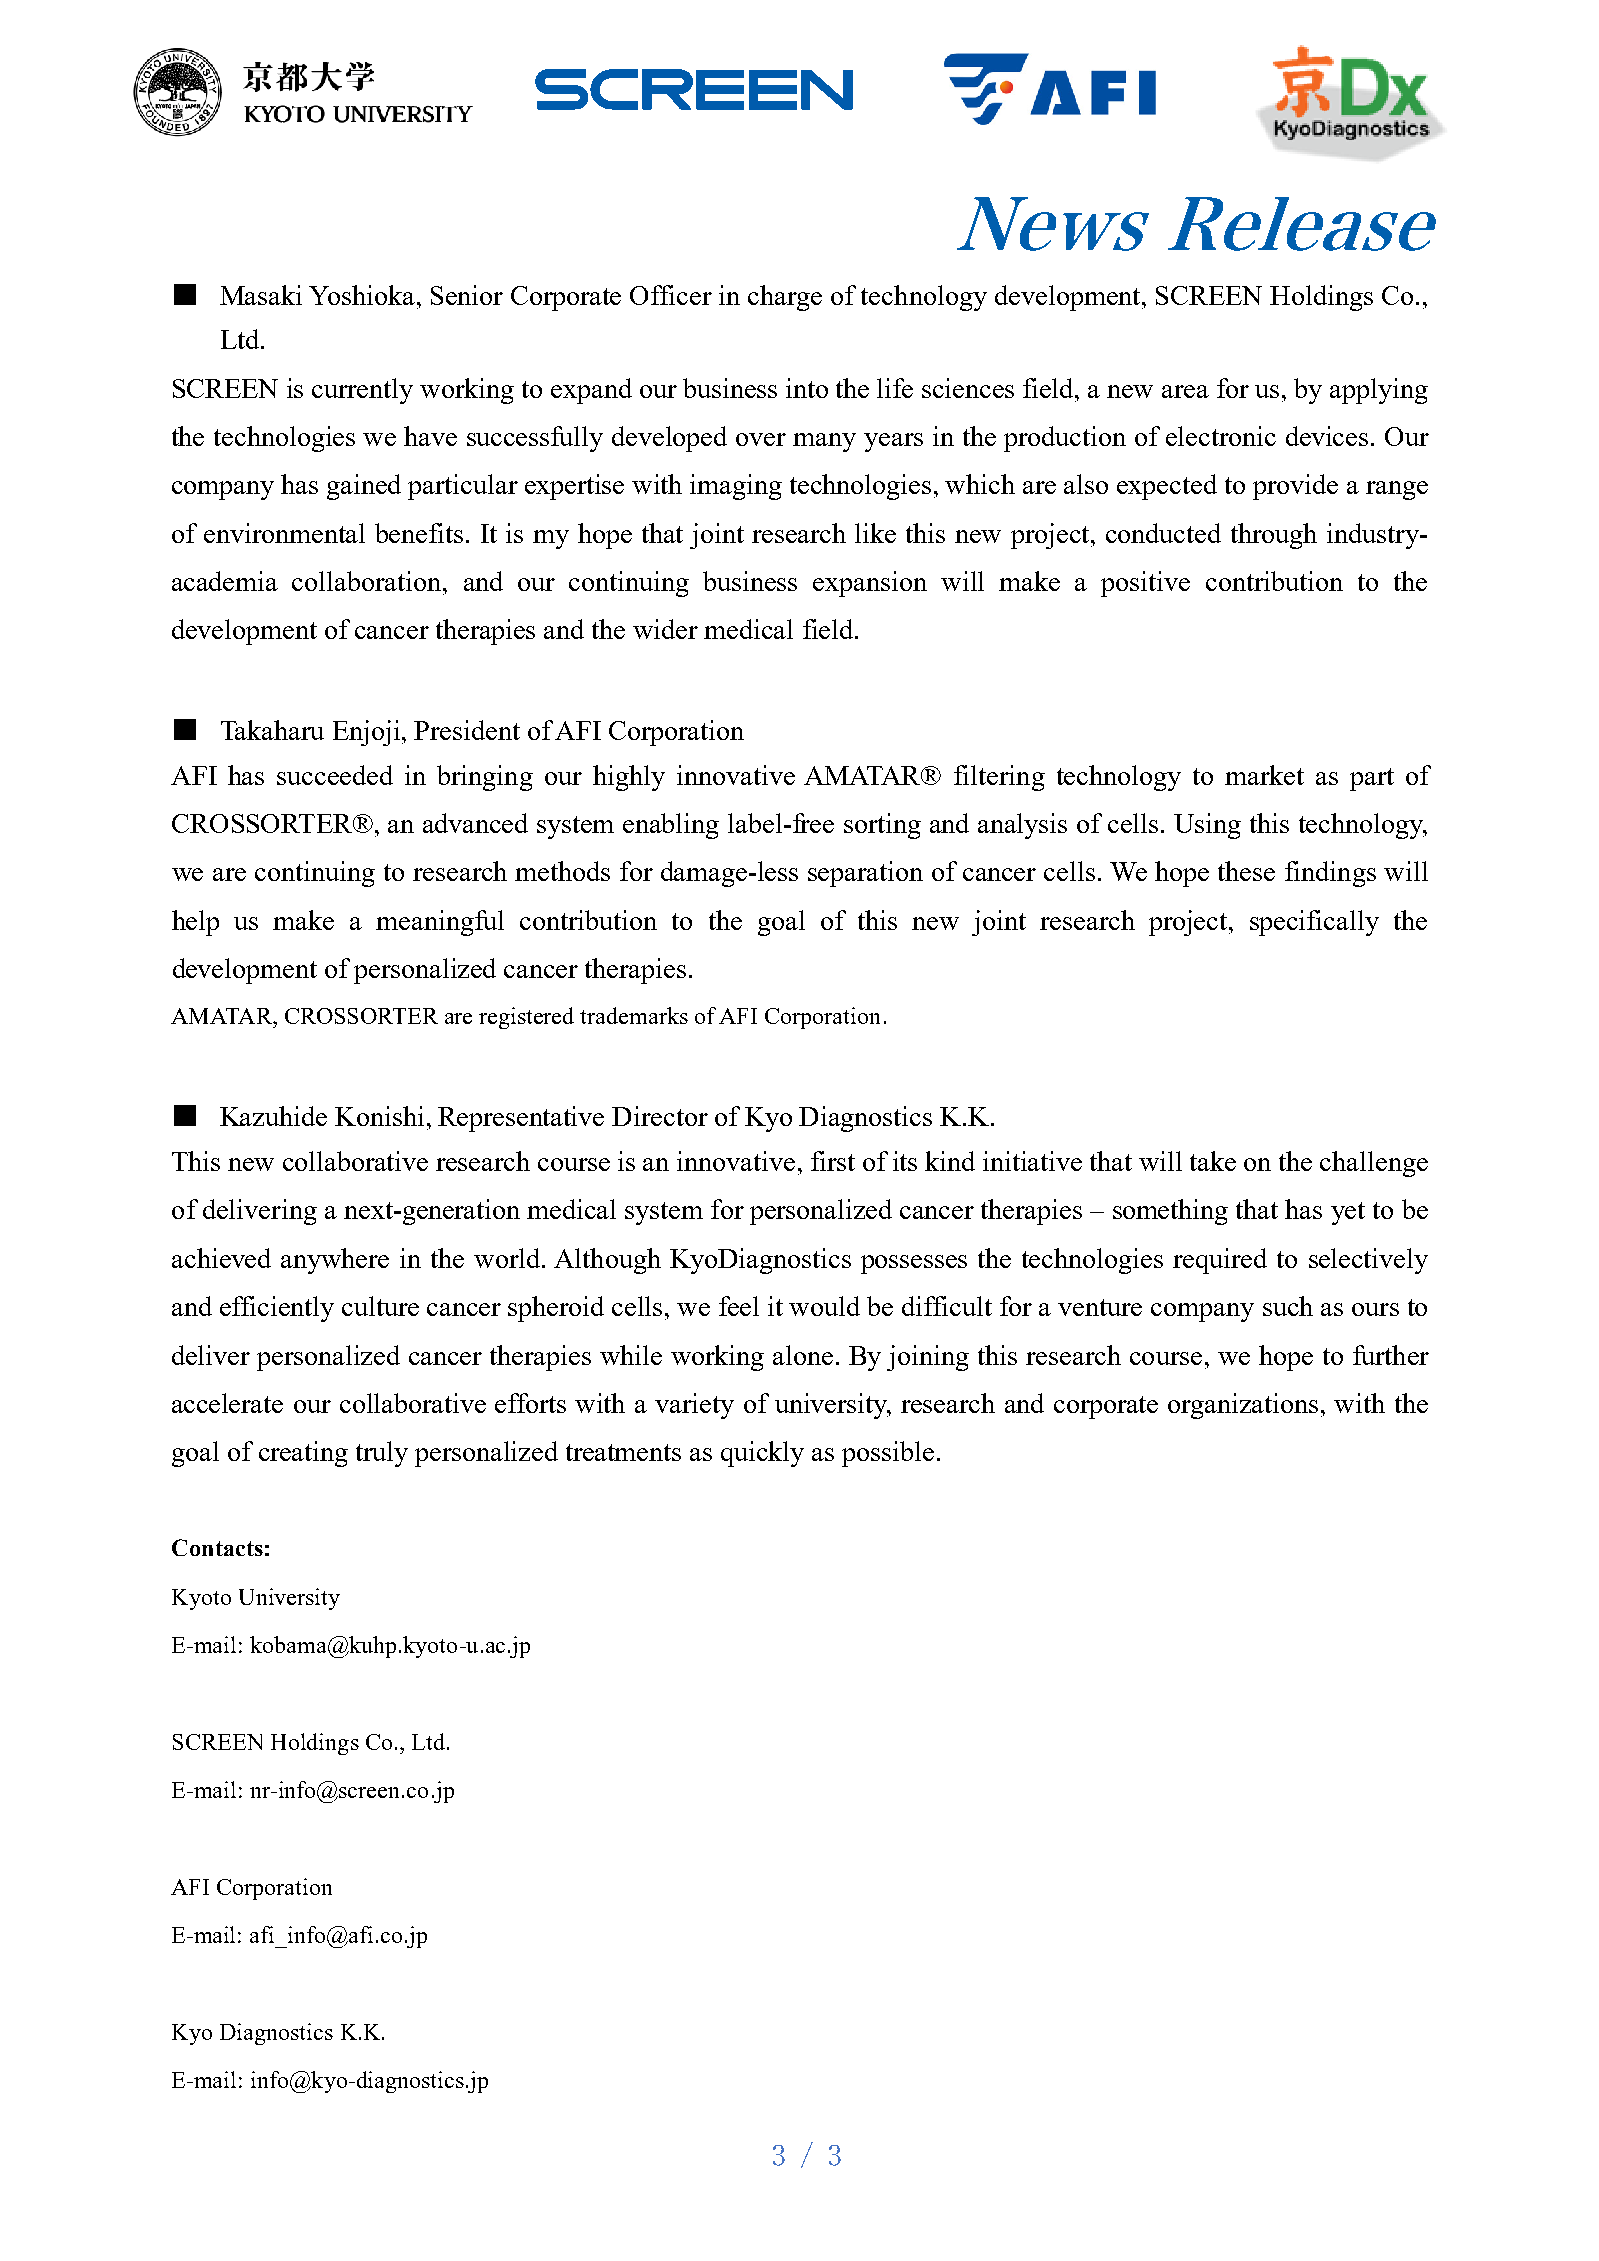 The height and width of the page is (2261, 1599). Describe the element at coordinates (762, 1454) in the page. I see `quickly` at that location.
